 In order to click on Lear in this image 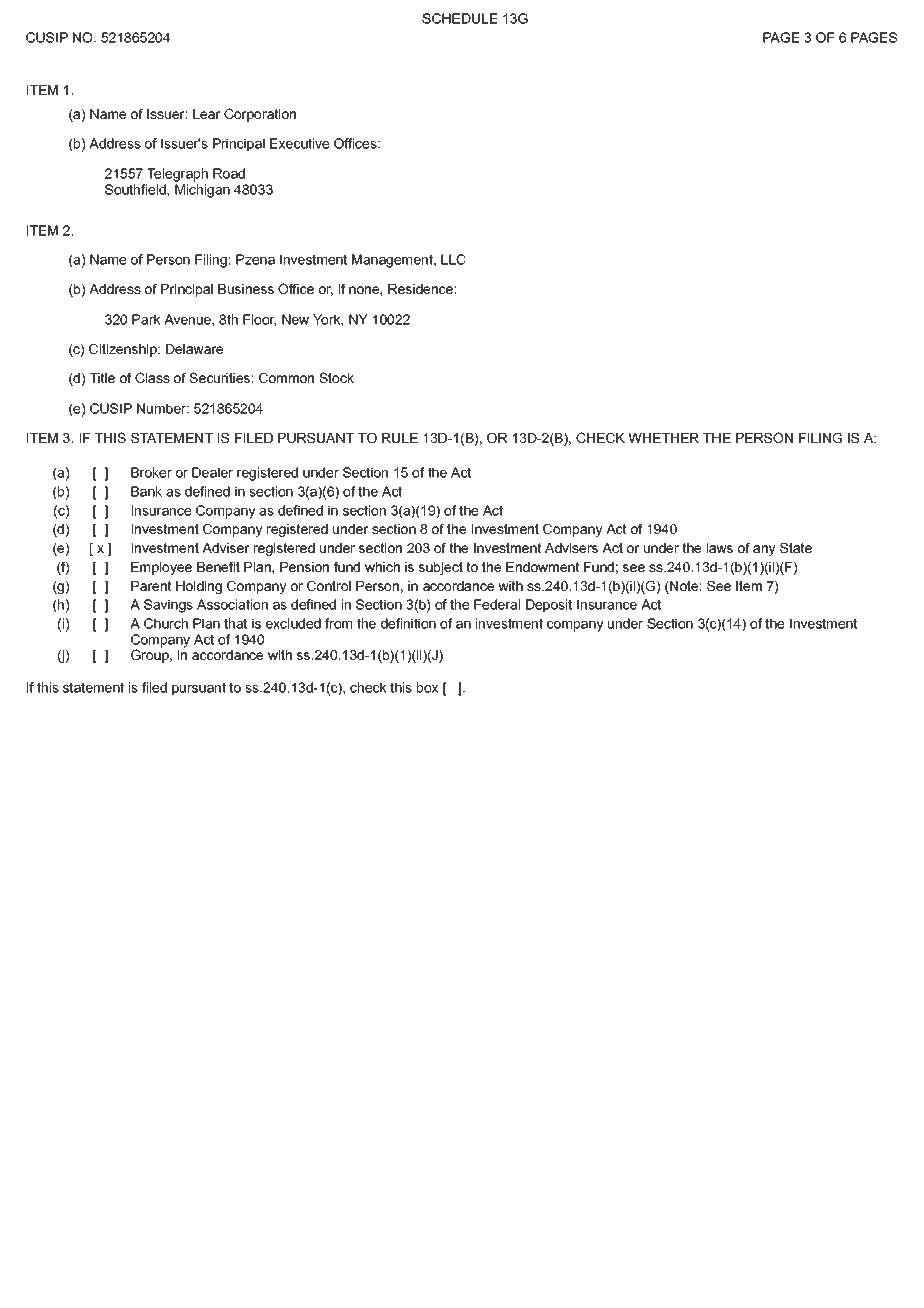, I will do `click(207, 114)`.
